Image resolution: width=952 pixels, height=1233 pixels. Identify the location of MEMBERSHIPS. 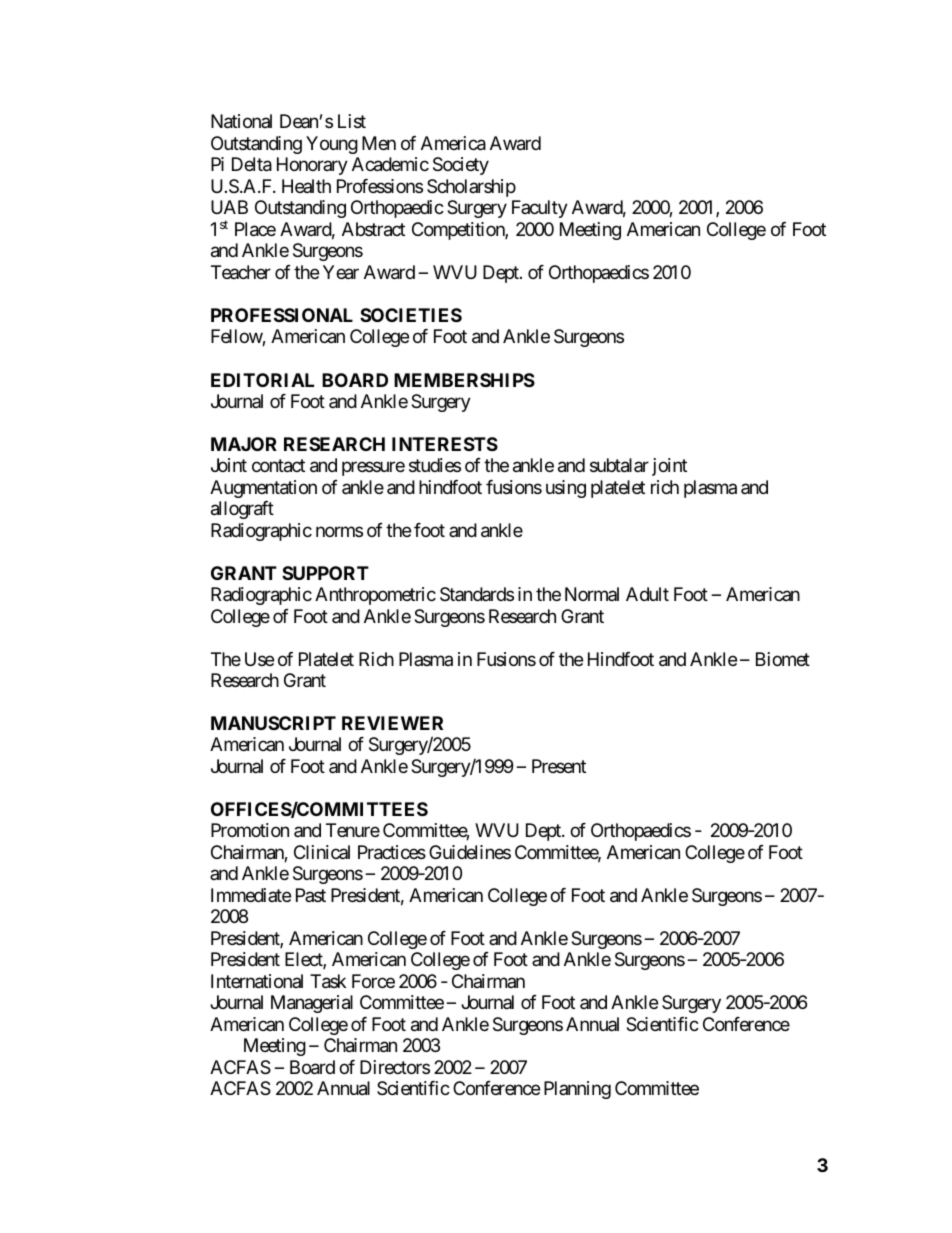
(464, 380).
